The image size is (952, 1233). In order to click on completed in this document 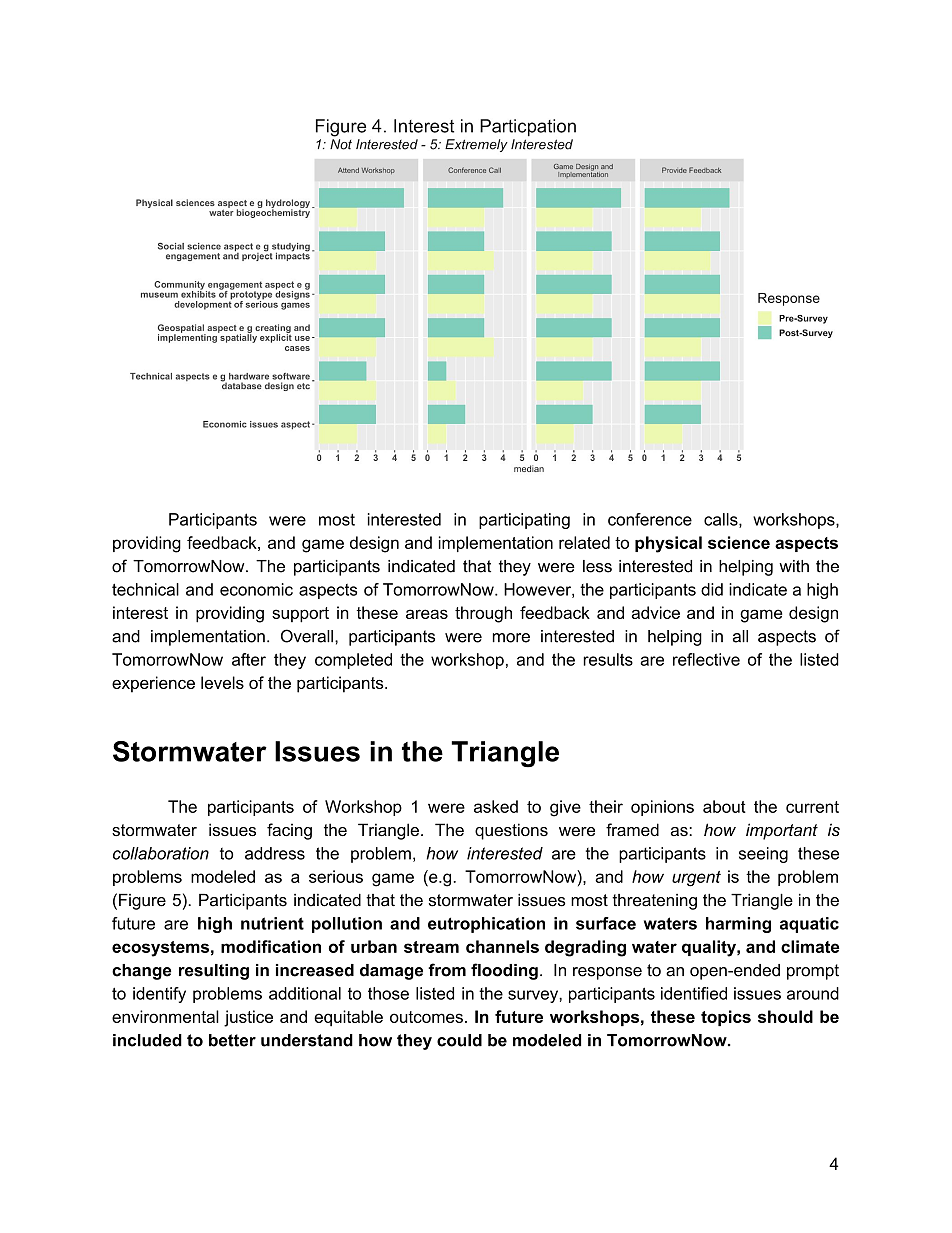, I will do `click(353, 661)`.
